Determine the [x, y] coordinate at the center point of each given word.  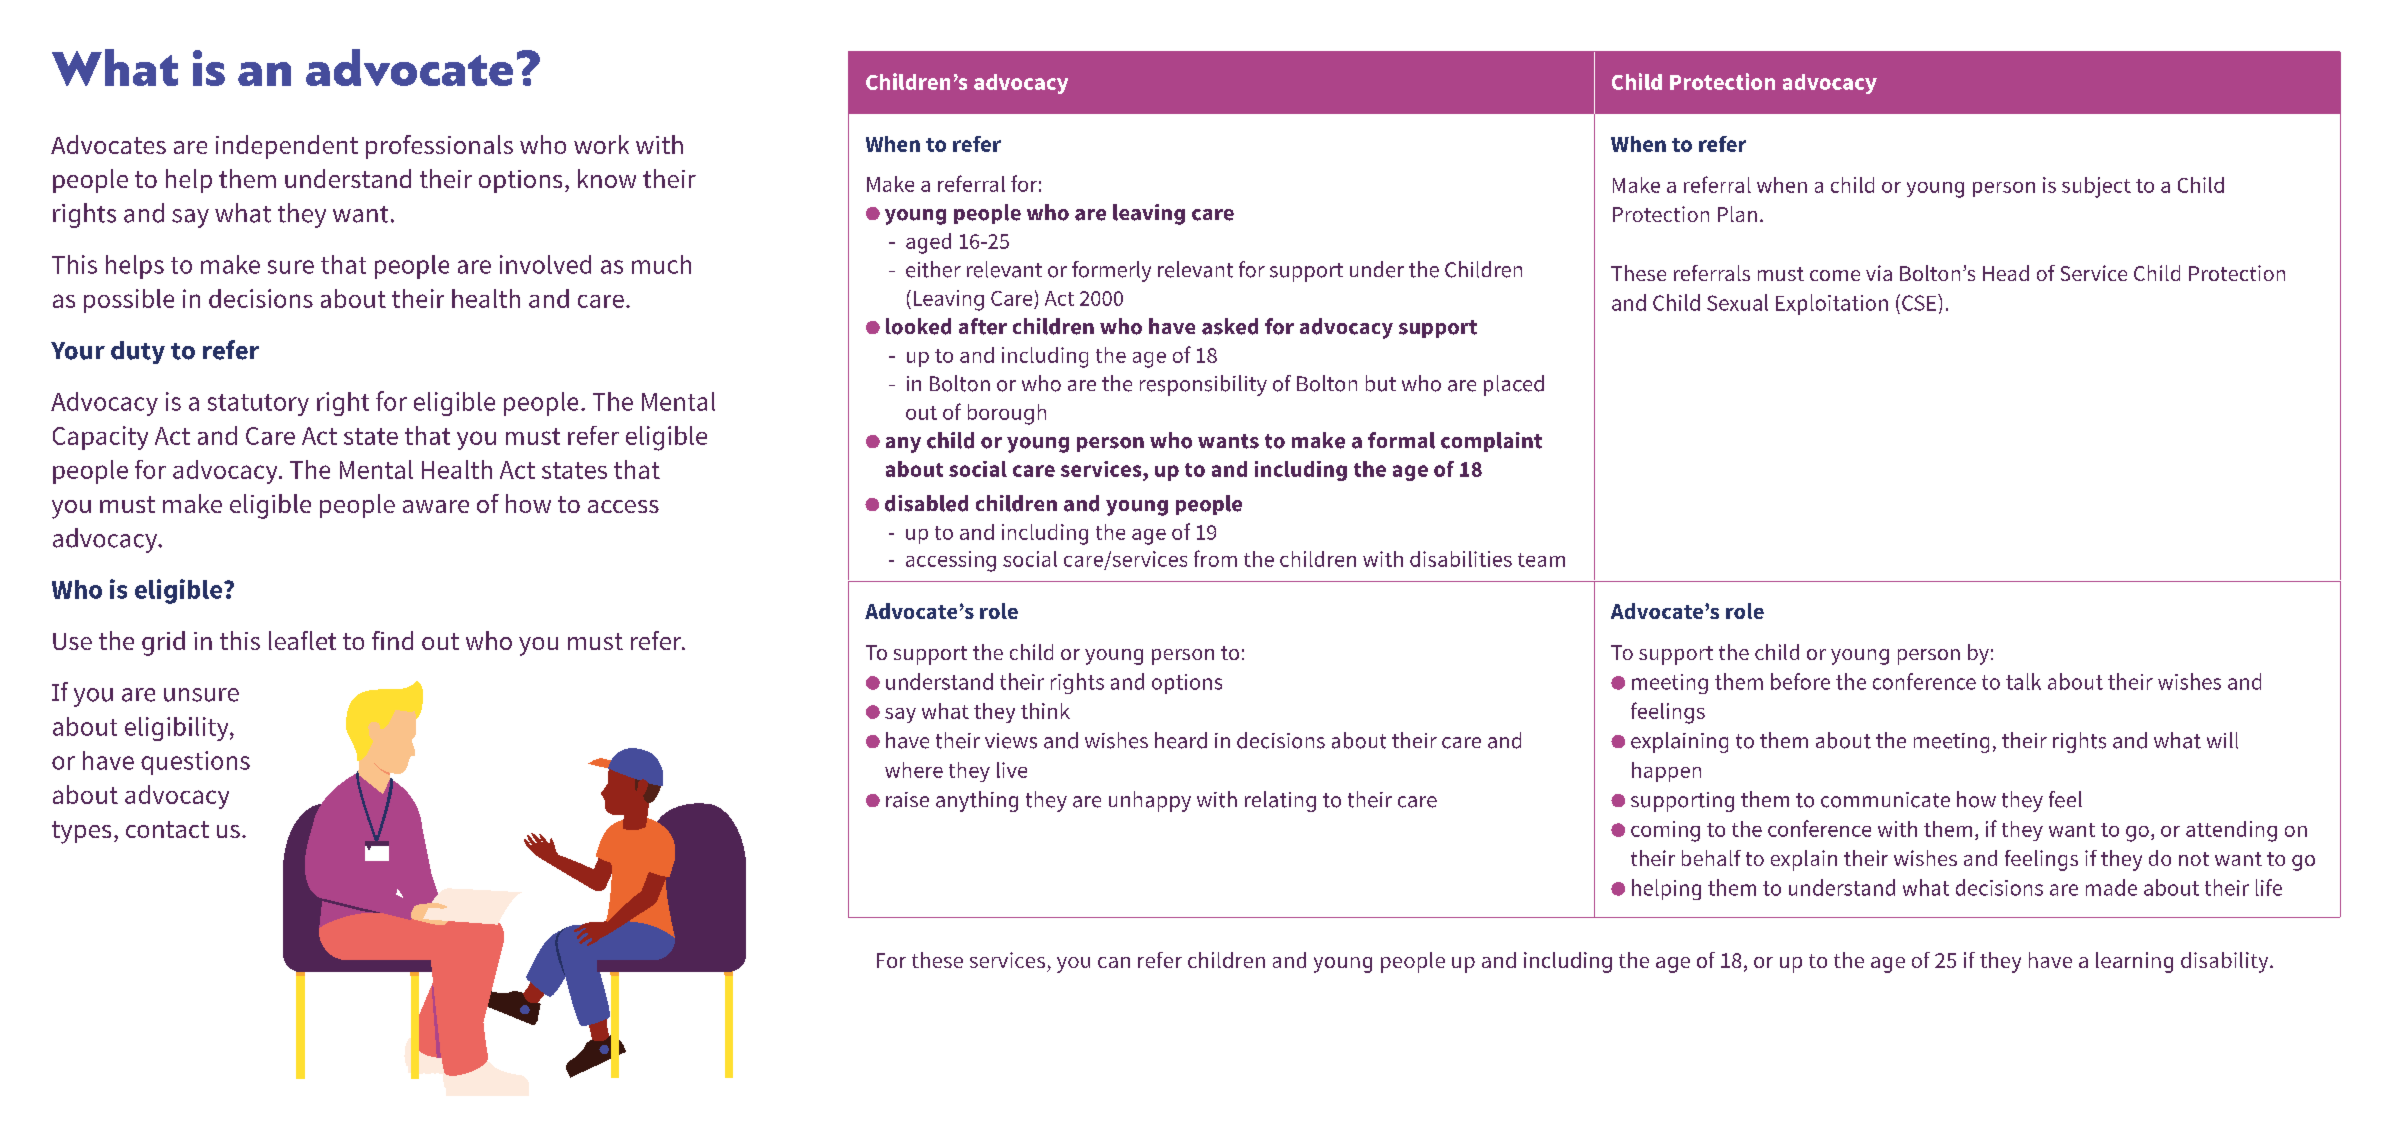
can [1114, 962]
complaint [1491, 442]
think [1045, 711]
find [392, 640]
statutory [258, 405]
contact [167, 829]
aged [928, 243]
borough [1007, 414]
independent [287, 147]
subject [2096, 187]
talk [2023, 681]
